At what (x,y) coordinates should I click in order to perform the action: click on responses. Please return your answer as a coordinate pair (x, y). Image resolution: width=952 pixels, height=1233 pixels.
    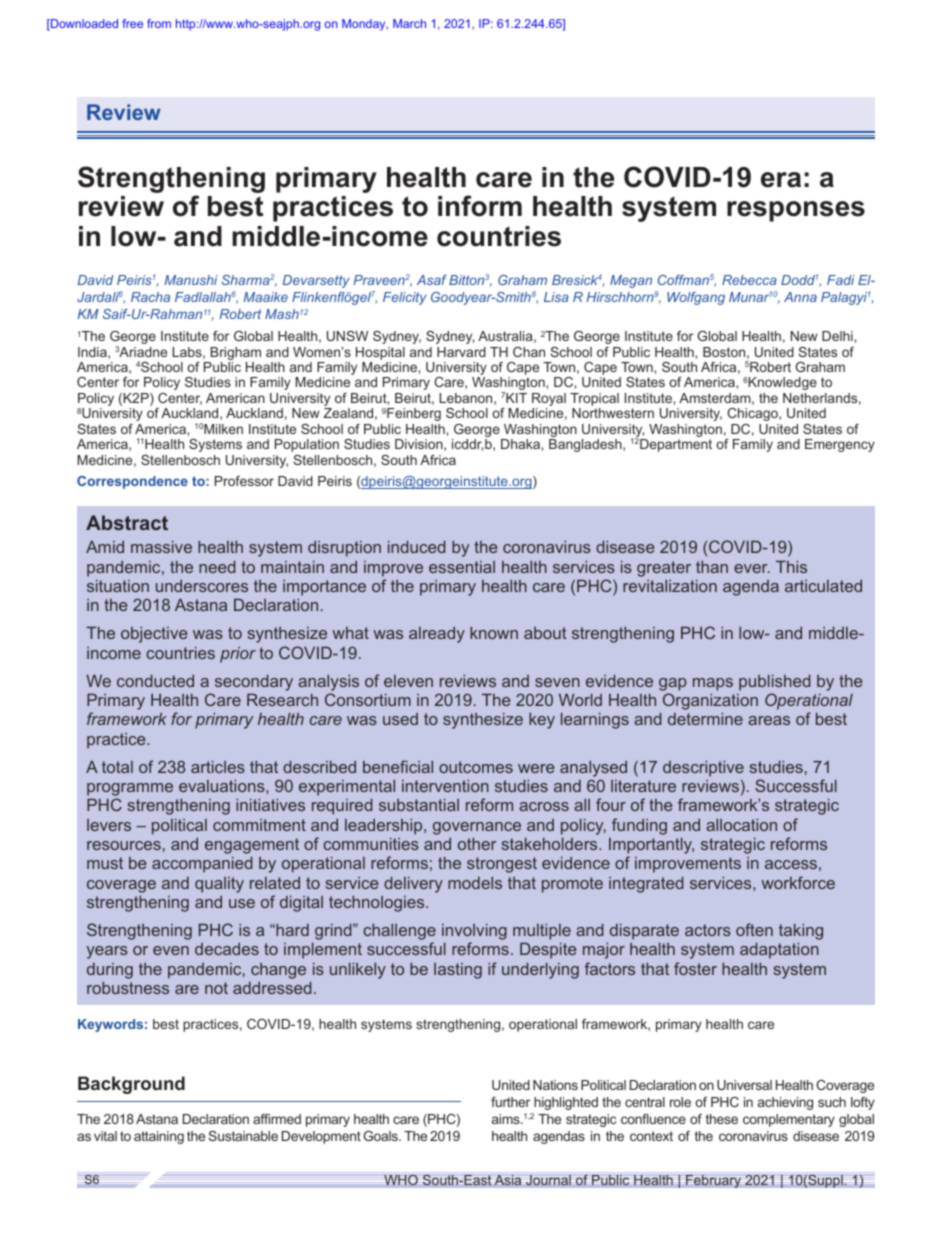
    Looking at the image, I should click on (796, 211).
